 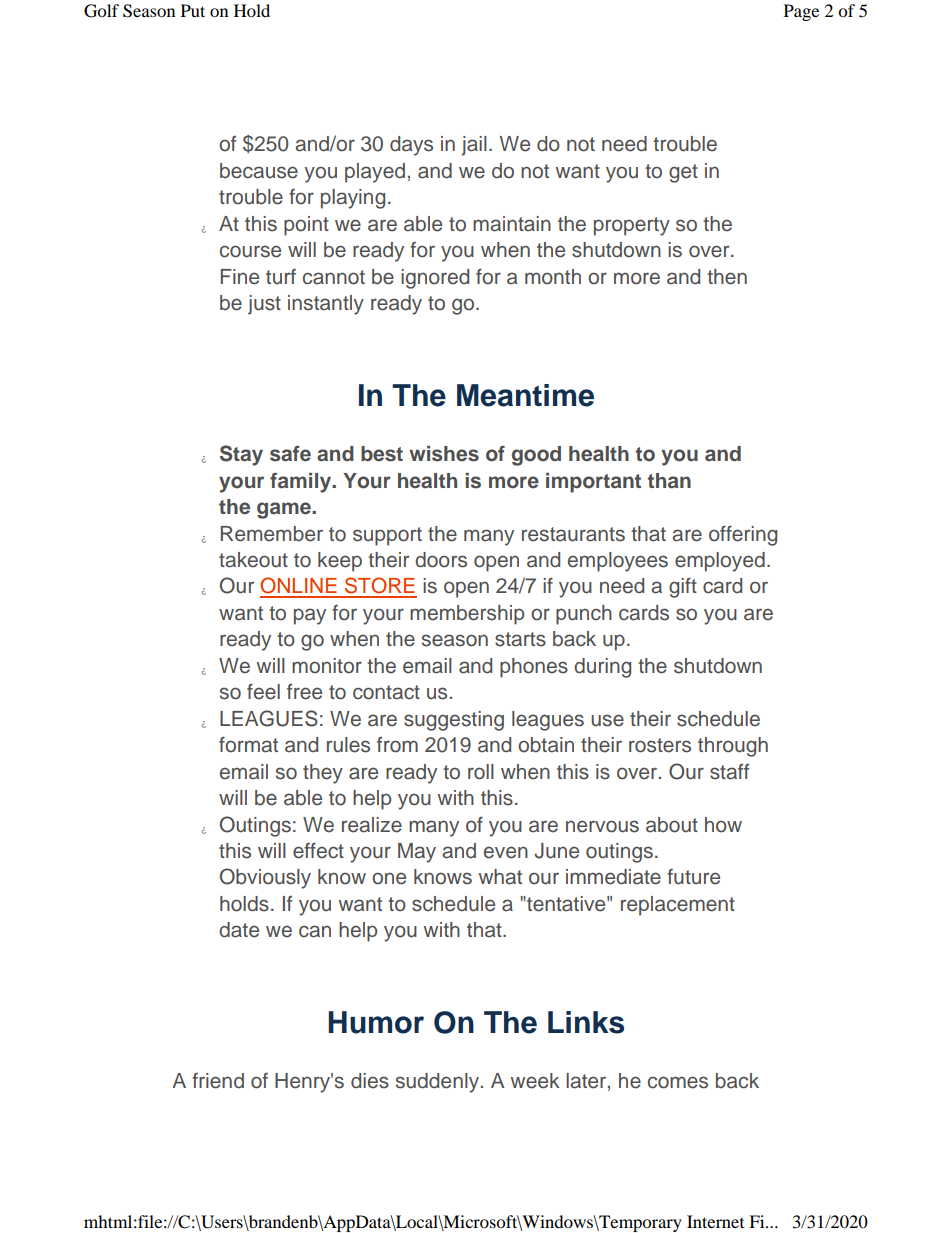 I want to click on gift, so click(x=683, y=587).
